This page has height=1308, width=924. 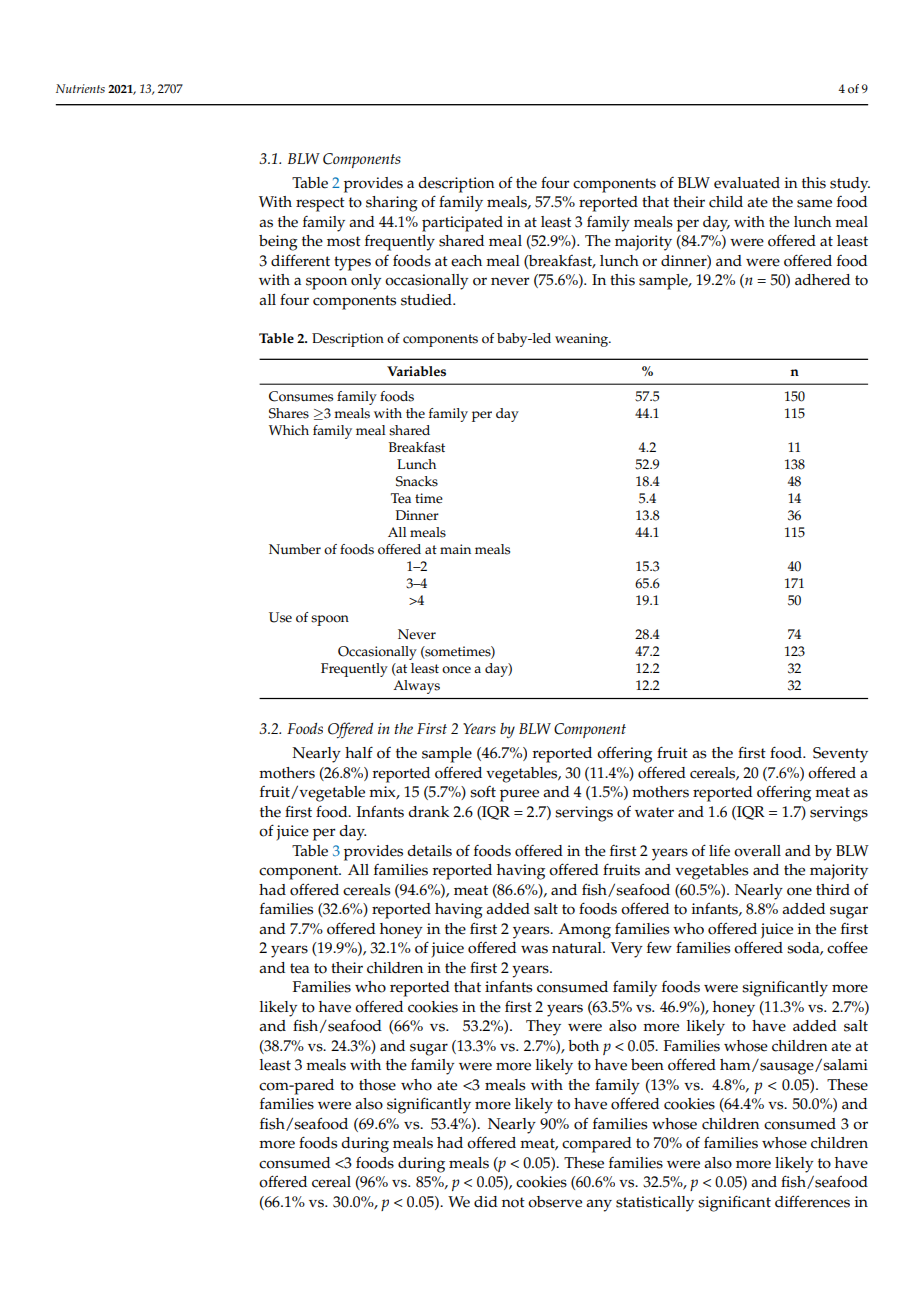 I want to click on Nutrients, so click(x=80, y=88).
